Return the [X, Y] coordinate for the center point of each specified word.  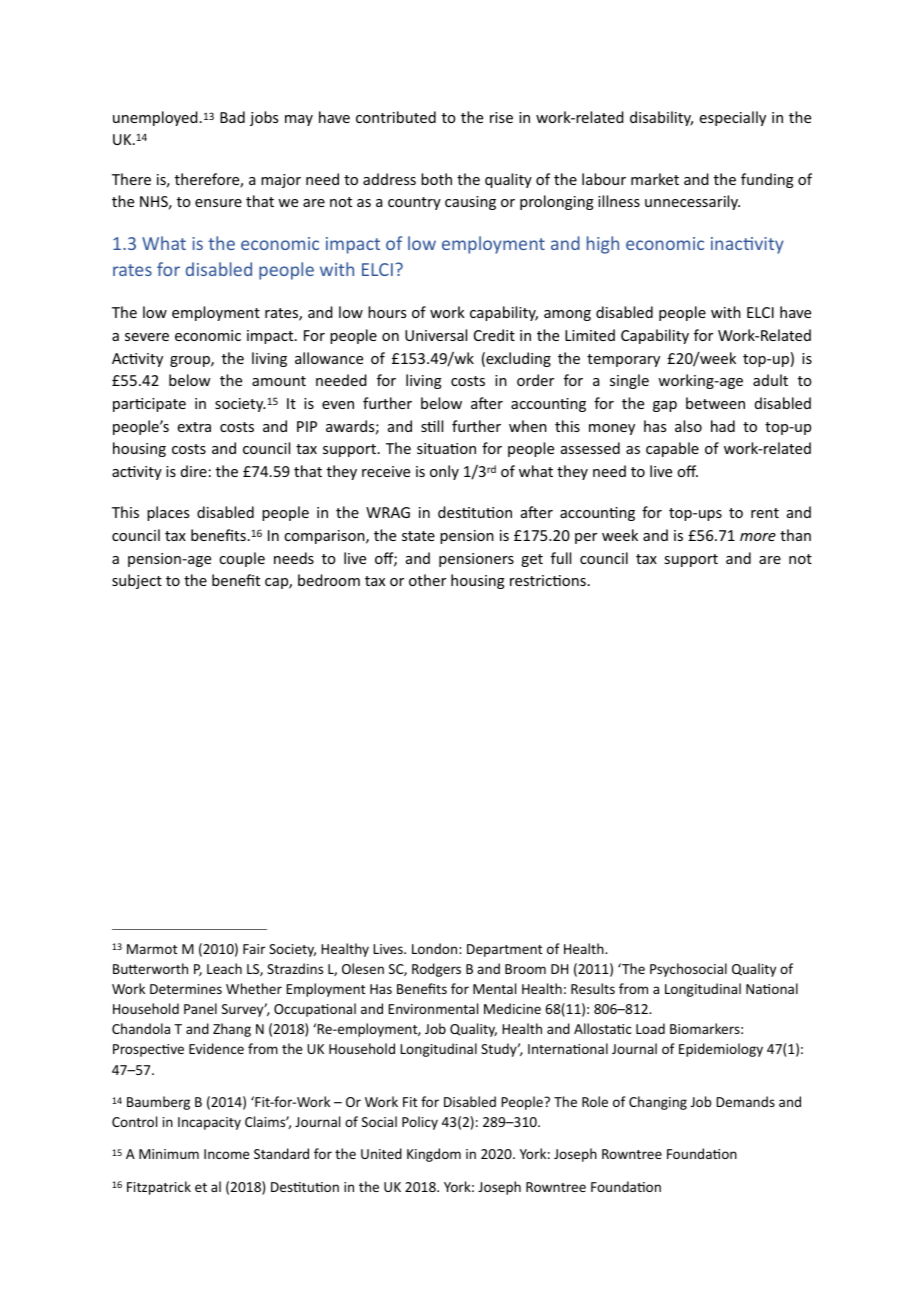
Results [593, 988]
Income [226, 1154]
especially [733, 118]
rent [765, 513]
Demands [745, 1101]
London [436, 948]
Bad [232, 117]
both [436, 179]
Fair [254, 949]
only [444, 472]
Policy [420, 1123]
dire [194, 471]
